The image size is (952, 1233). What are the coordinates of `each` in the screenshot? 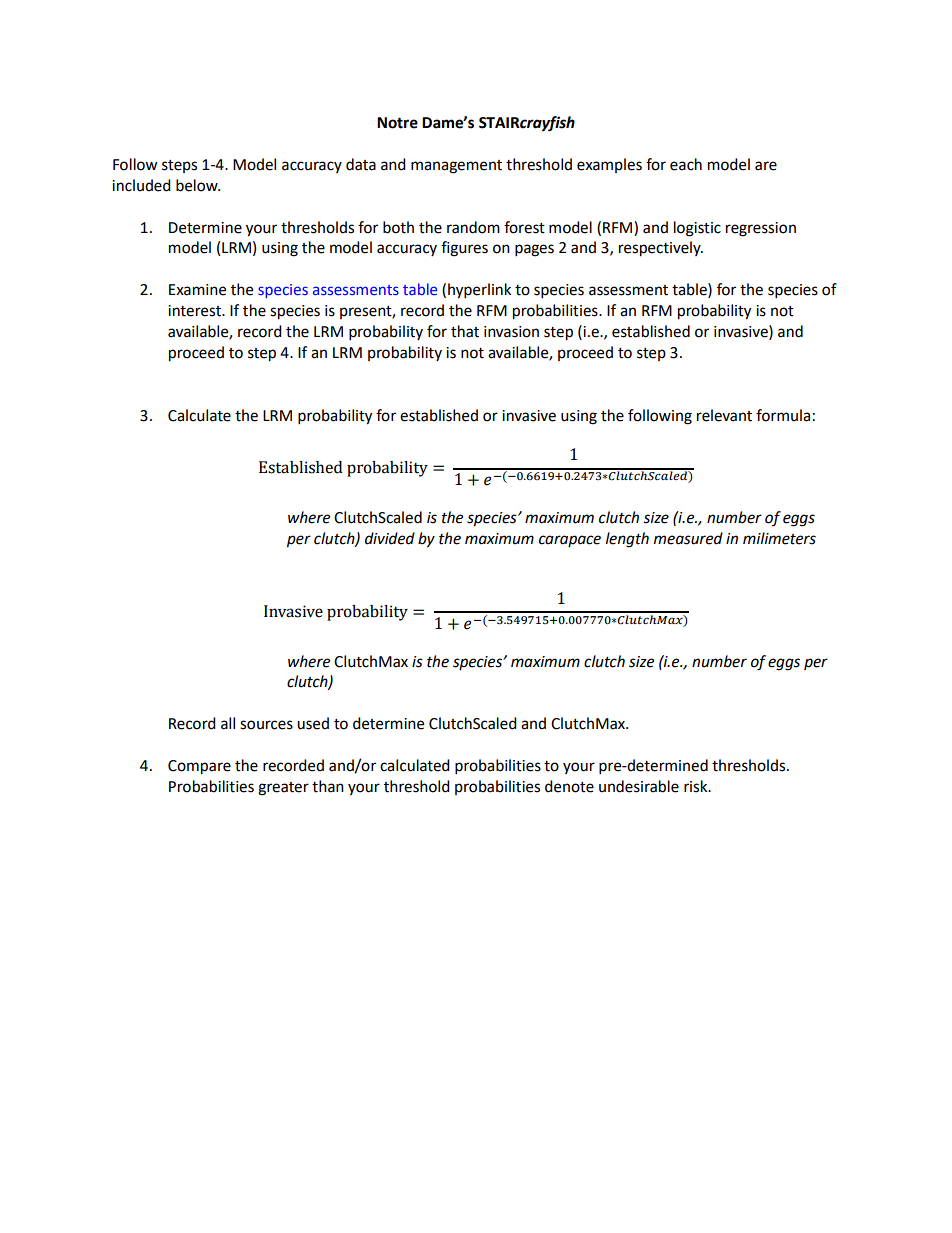 It's located at (686, 164).
